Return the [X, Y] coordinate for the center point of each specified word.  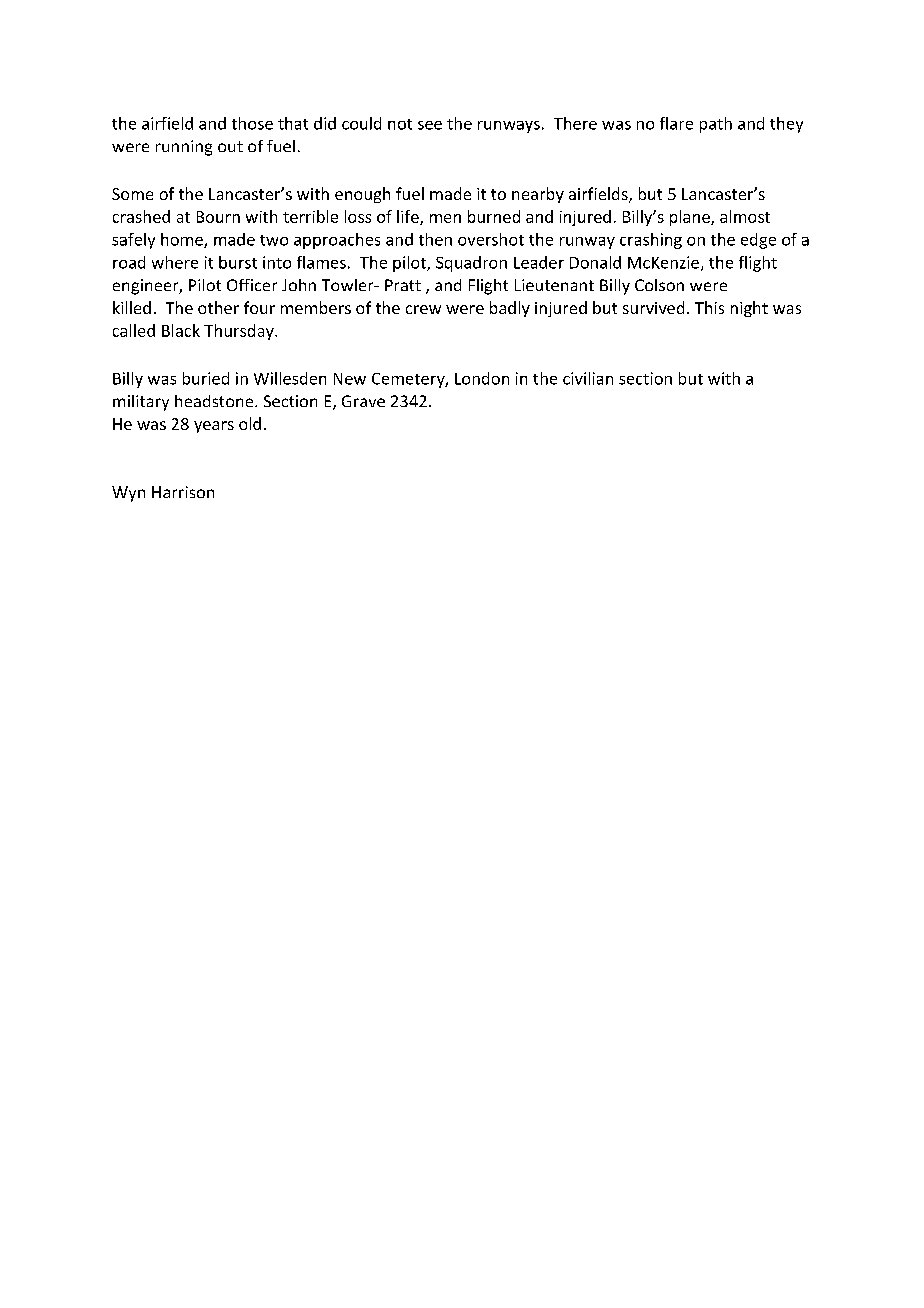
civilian [588, 378]
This [709, 307]
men [445, 218]
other [218, 307]
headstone [215, 401]
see [430, 125]
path [716, 125]
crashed [141, 216]
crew [423, 309]
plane [691, 218]
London [482, 378]
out [230, 146]
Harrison [183, 492]
